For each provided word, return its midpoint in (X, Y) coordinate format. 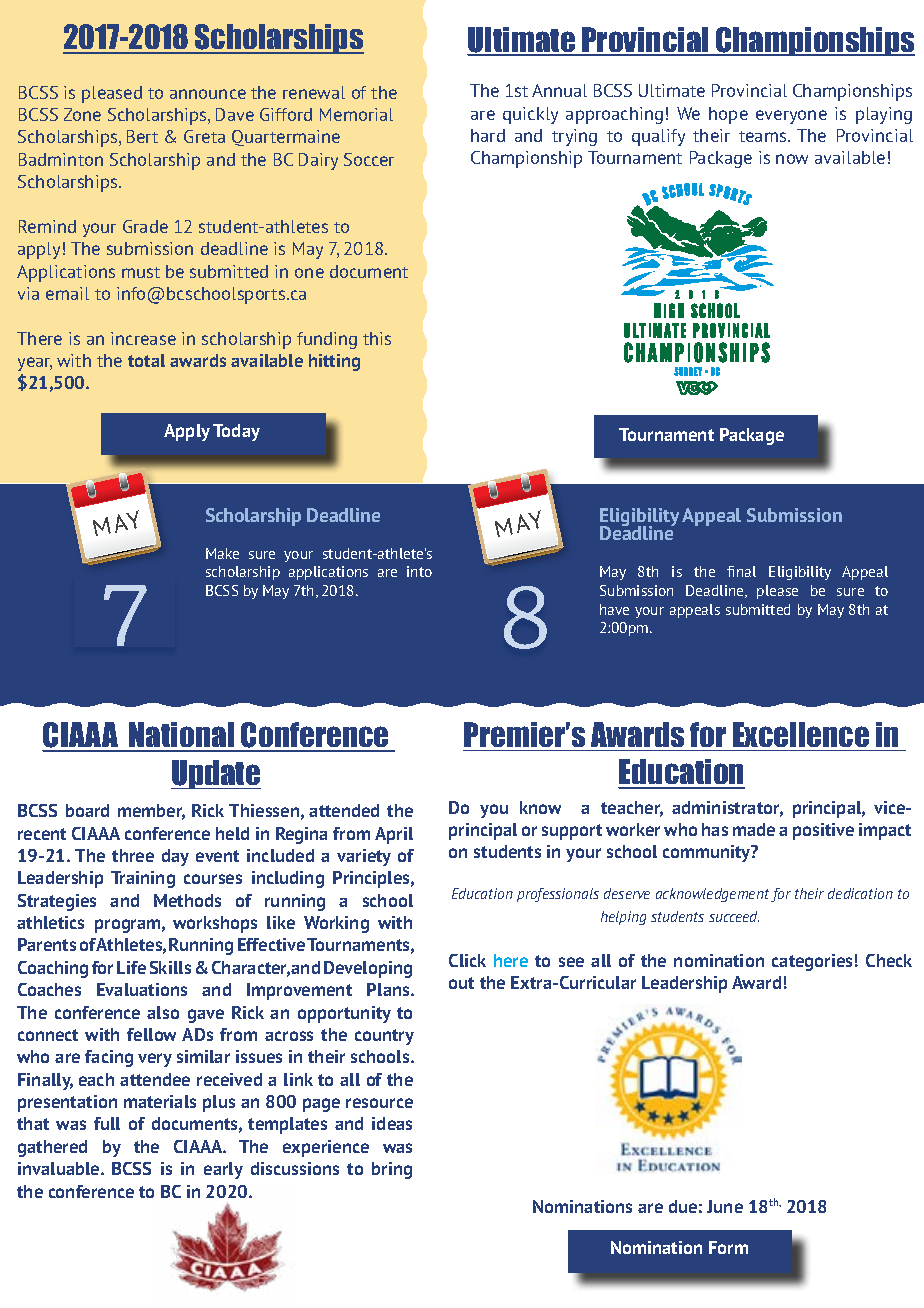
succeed (734, 916)
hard (488, 135)
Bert (142, 136)
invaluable (60, 1168)
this (377, 338)
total (146, 360)
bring (392, 1170)
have (614, 609)
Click (467, 960)
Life (131, 967)
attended (344, 810)
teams (764, 136)
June (725, 1206)
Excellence (801, 734)
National (182, 736)
